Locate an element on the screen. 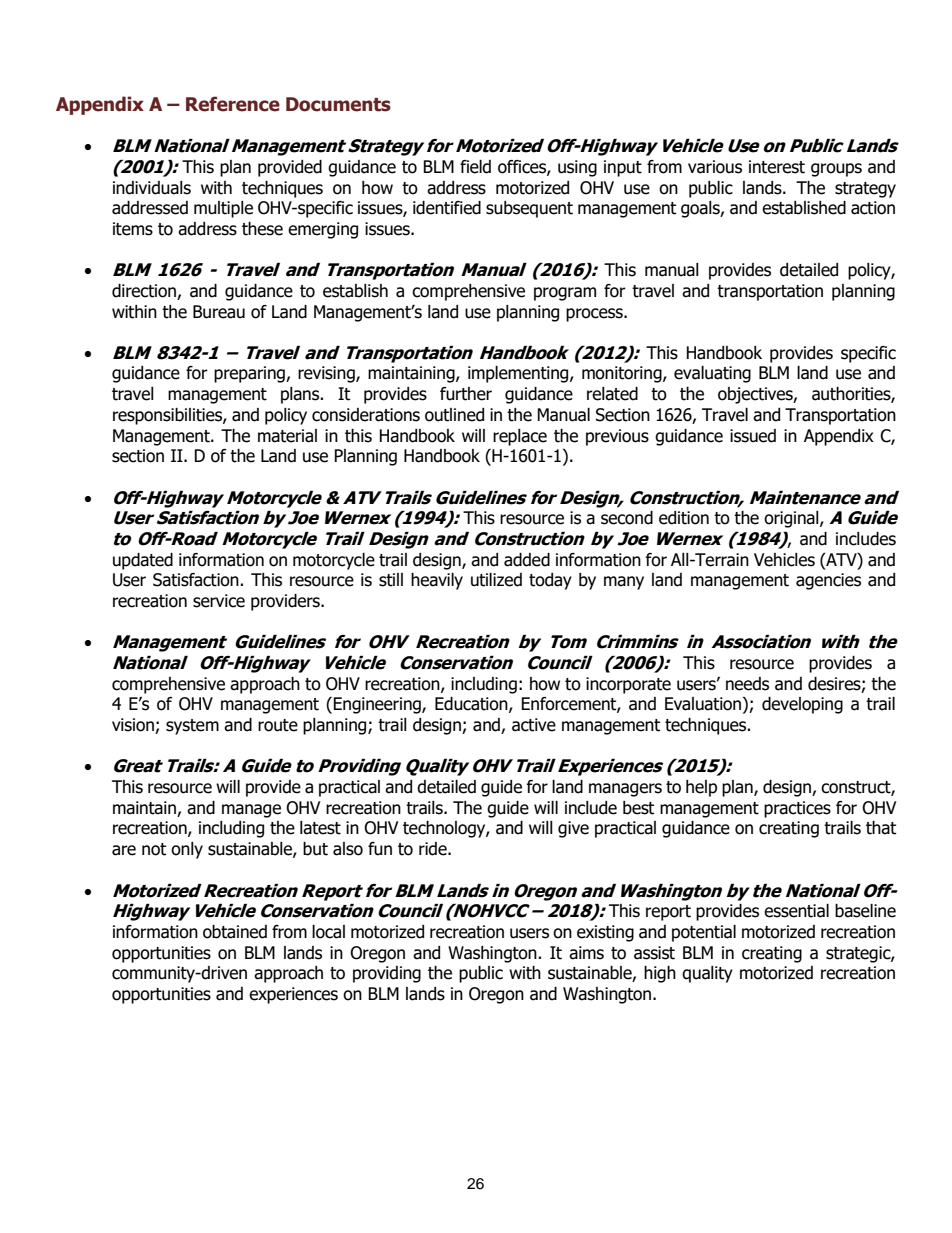 The height and width of the screenshot is (1233, 952). interest is located at coordinates (777, 167).
